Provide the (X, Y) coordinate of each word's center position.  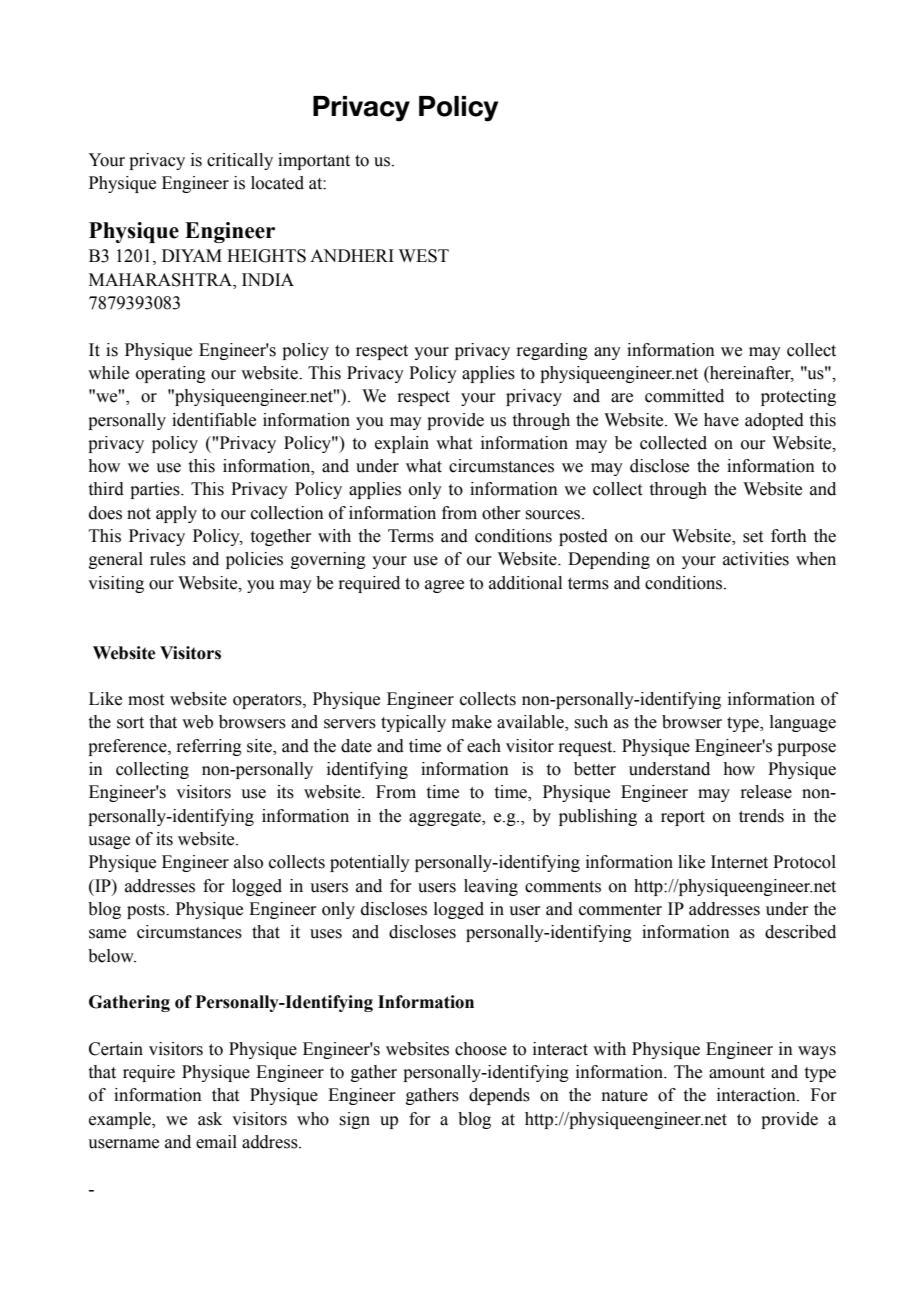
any (607, 353)
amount (737, 1073)
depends (499, 1096)
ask (210, 1119)
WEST (424, 256)
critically (240, 161)
